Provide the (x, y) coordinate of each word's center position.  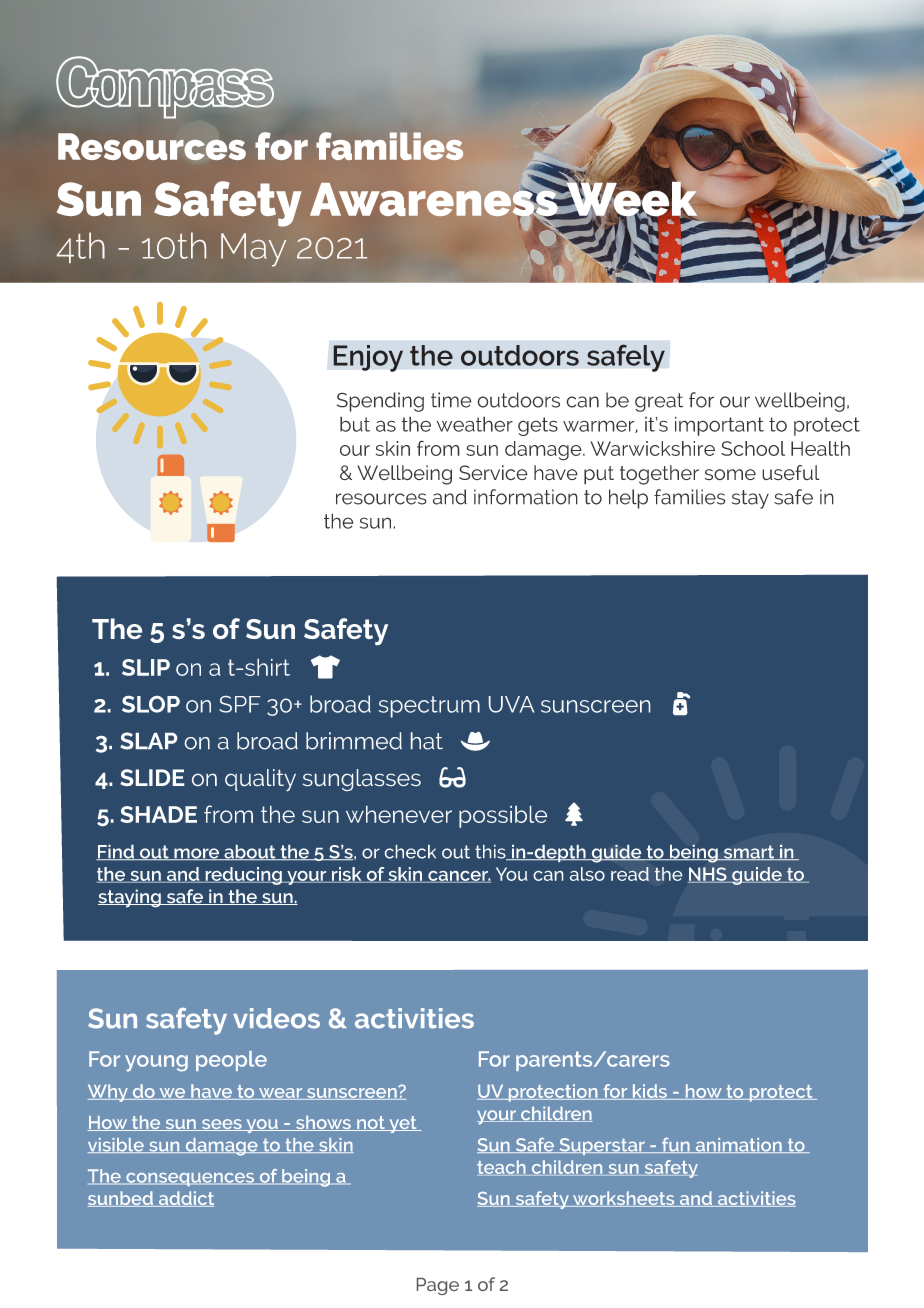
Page (438, 1286)
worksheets (623, 1199)
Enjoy (368, 358)
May (253, 250)
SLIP (146, 667)
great (659, 402)
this (491, 852)
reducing (243, 876)
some (730, 475)
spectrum (429, 707)
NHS (708, 875)
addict (185, 1199)
